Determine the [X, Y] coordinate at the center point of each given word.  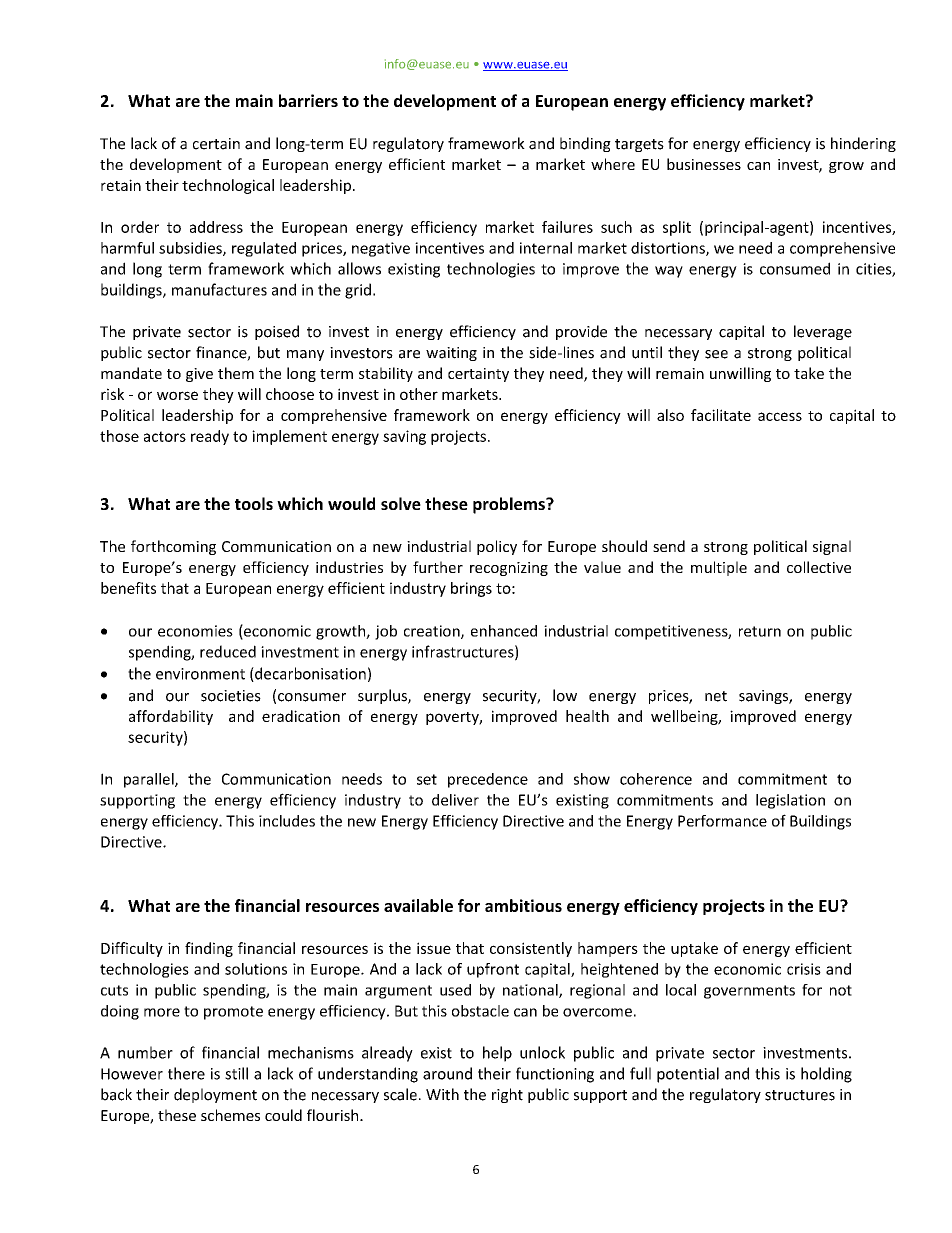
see [716, 354]
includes [287, 821]
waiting [451, 354]
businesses [704, 164]
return [760, 631]
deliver [455, 800]
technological [228, 186]
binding [585, 144]
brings [471, 589]
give [199, 375]
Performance [722, 821]
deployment [215, 1095]
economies [195, 631]
